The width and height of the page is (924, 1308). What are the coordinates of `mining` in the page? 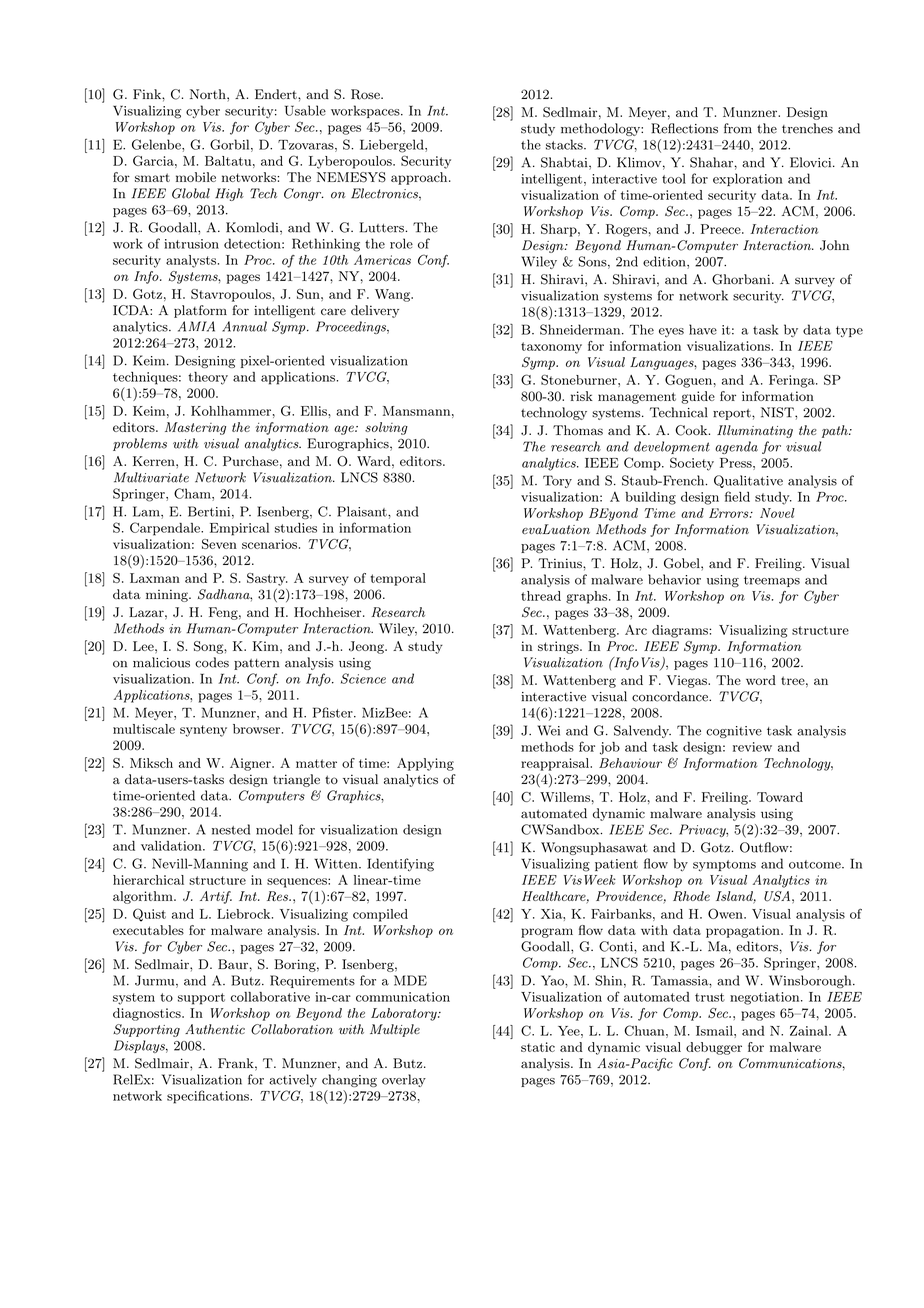 It's located at (168, 595).
